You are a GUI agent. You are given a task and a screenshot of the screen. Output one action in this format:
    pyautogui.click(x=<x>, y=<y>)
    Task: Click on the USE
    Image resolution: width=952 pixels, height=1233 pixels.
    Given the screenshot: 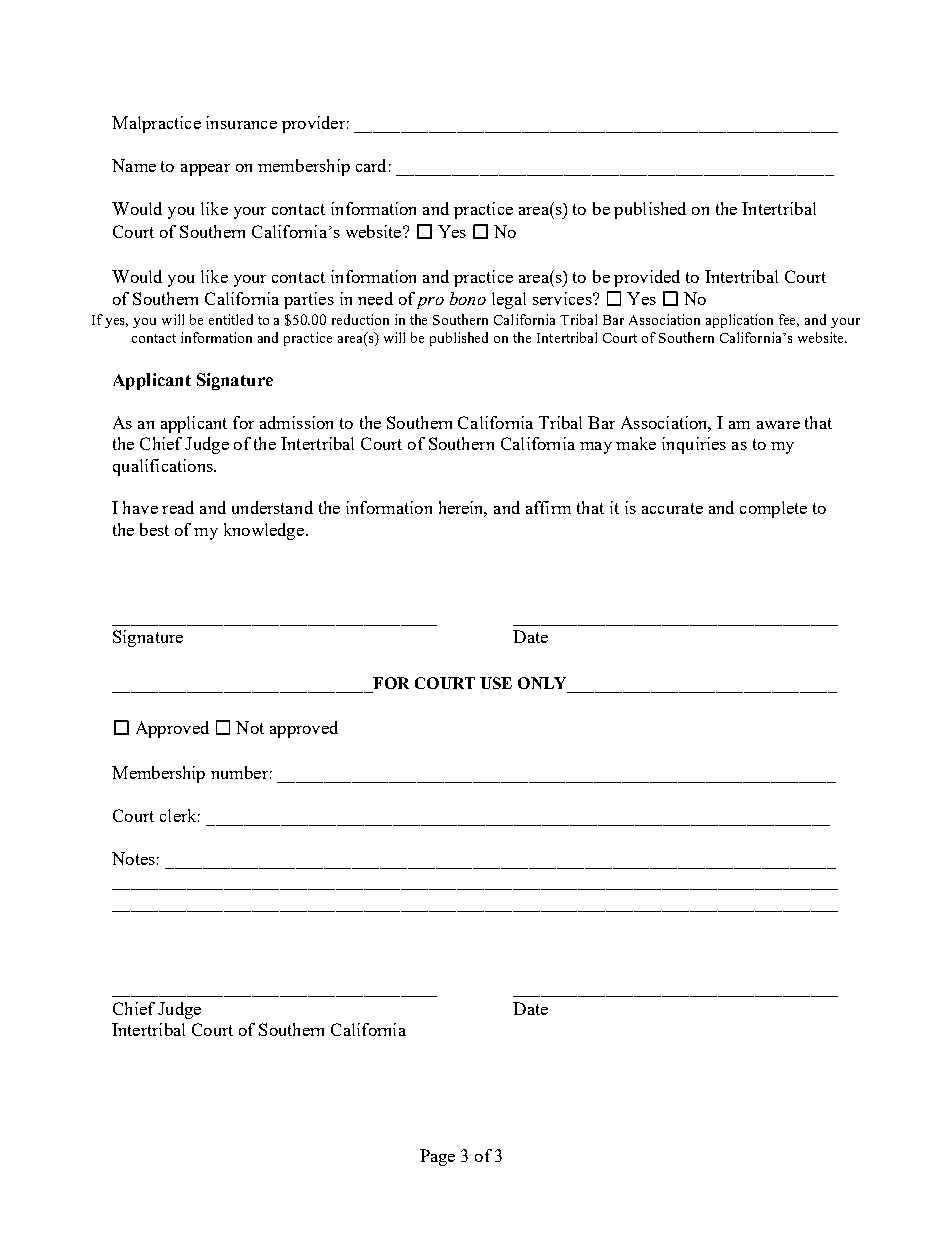 What is the action you would take?
    pyautogui.click(x=496, y=683)
